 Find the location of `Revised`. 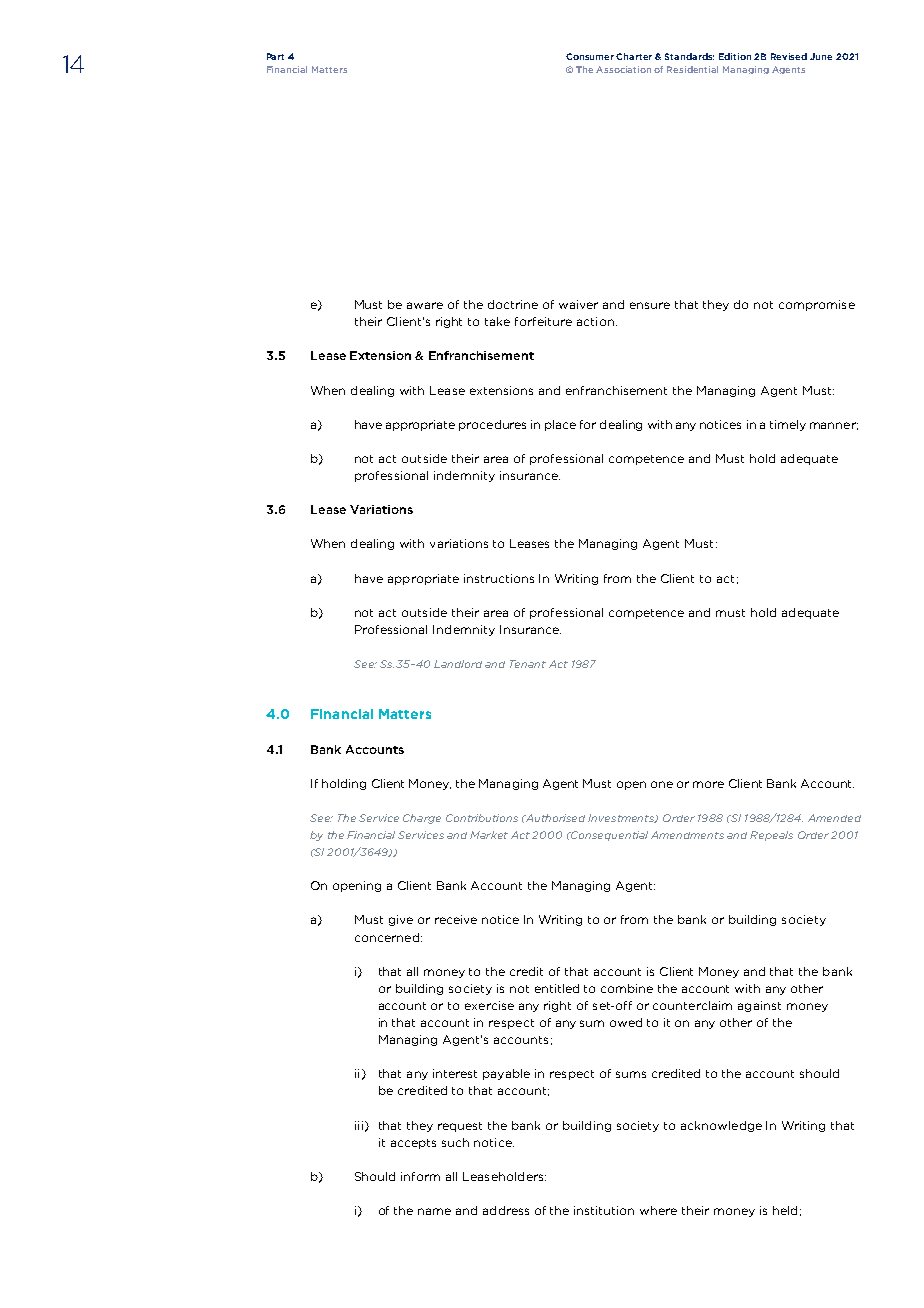

Revised is located at coordinates (789, 56).
